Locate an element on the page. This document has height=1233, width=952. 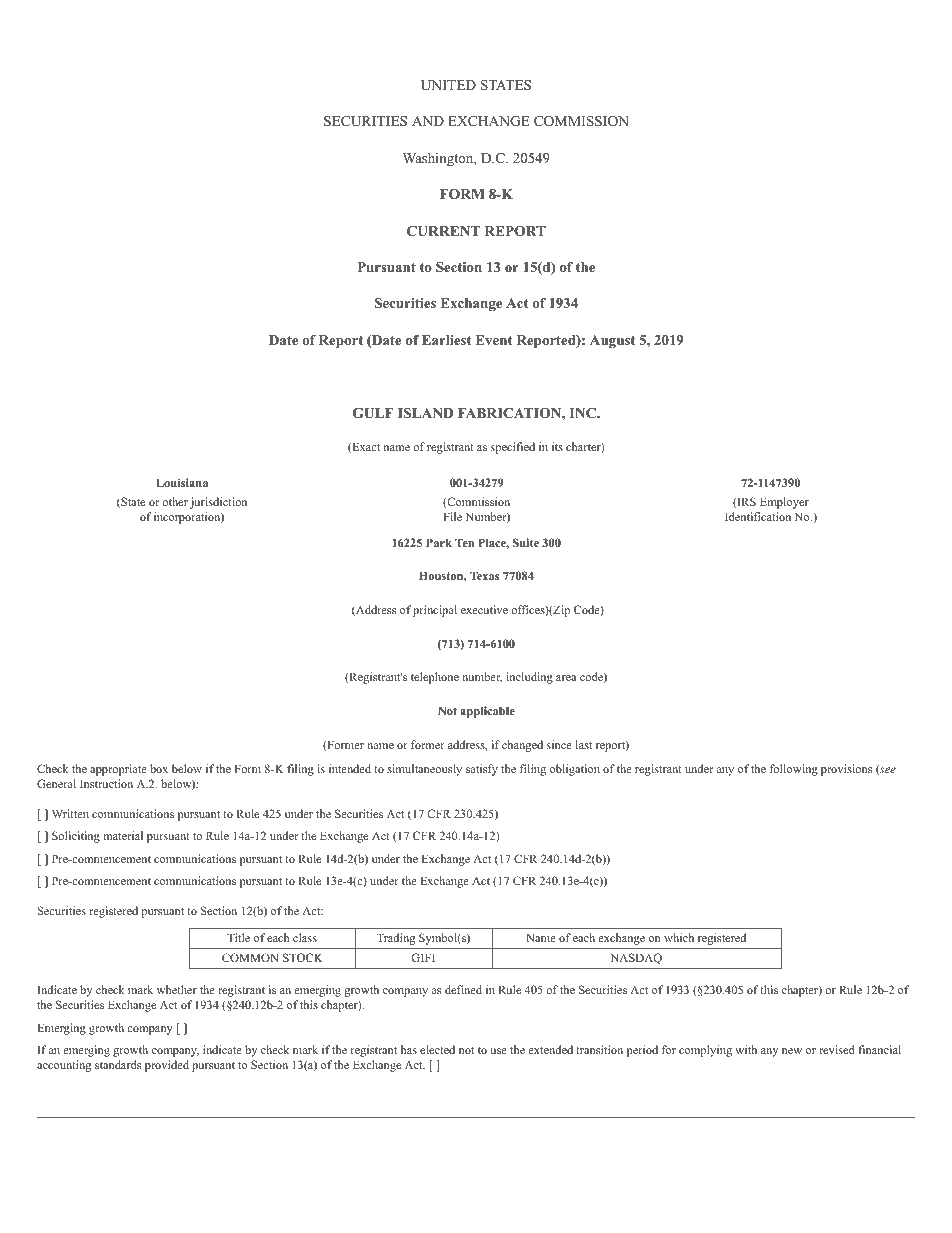
provided is located at coordinates (167, 1066).
